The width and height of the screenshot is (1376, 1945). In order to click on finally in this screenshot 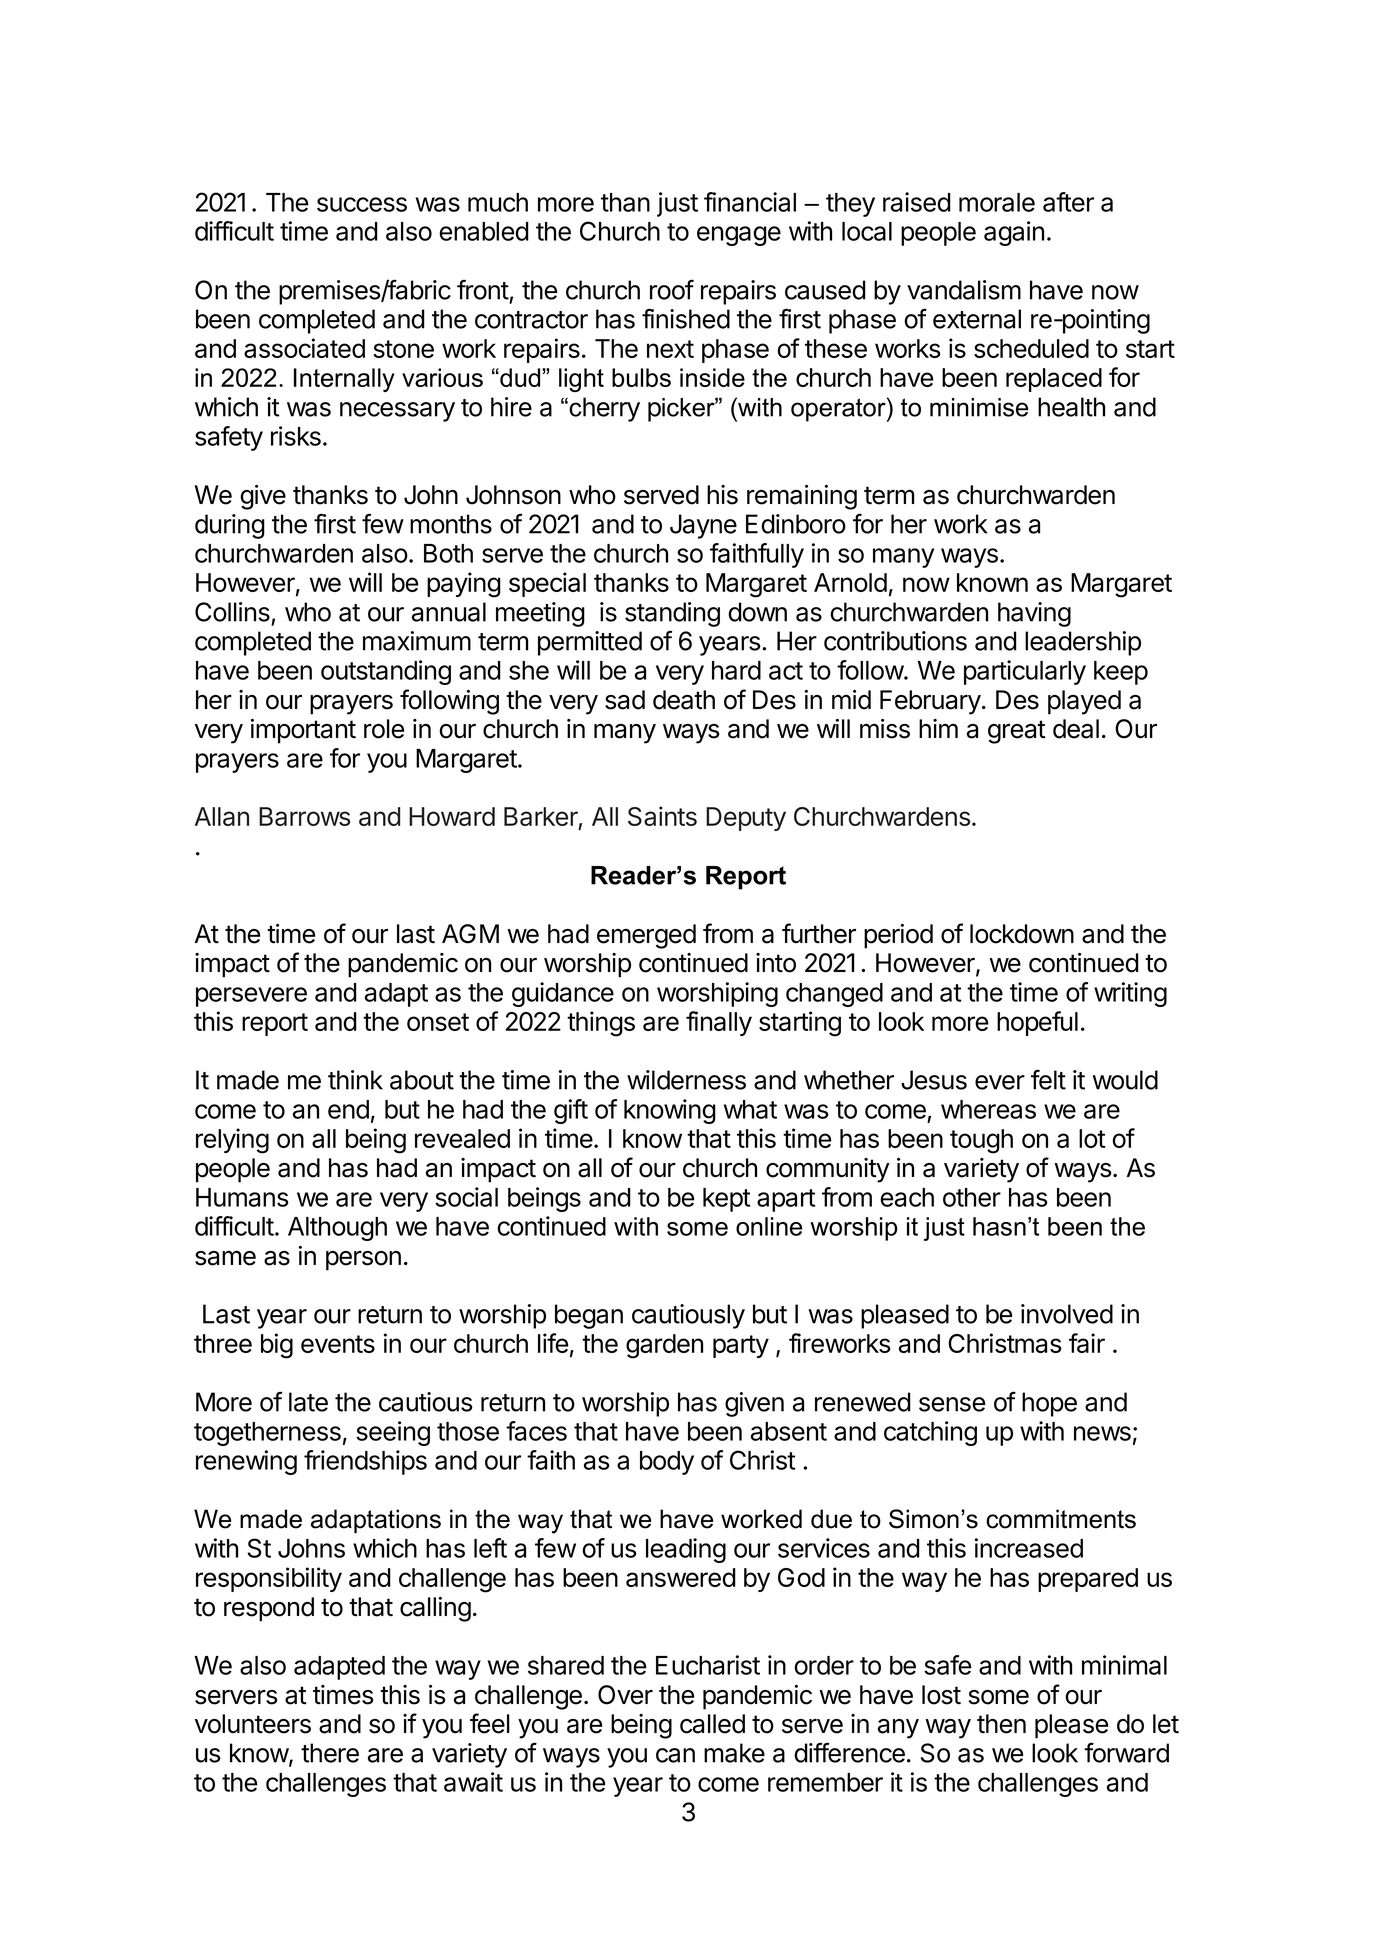, I will do `click(719, 1023)`.
